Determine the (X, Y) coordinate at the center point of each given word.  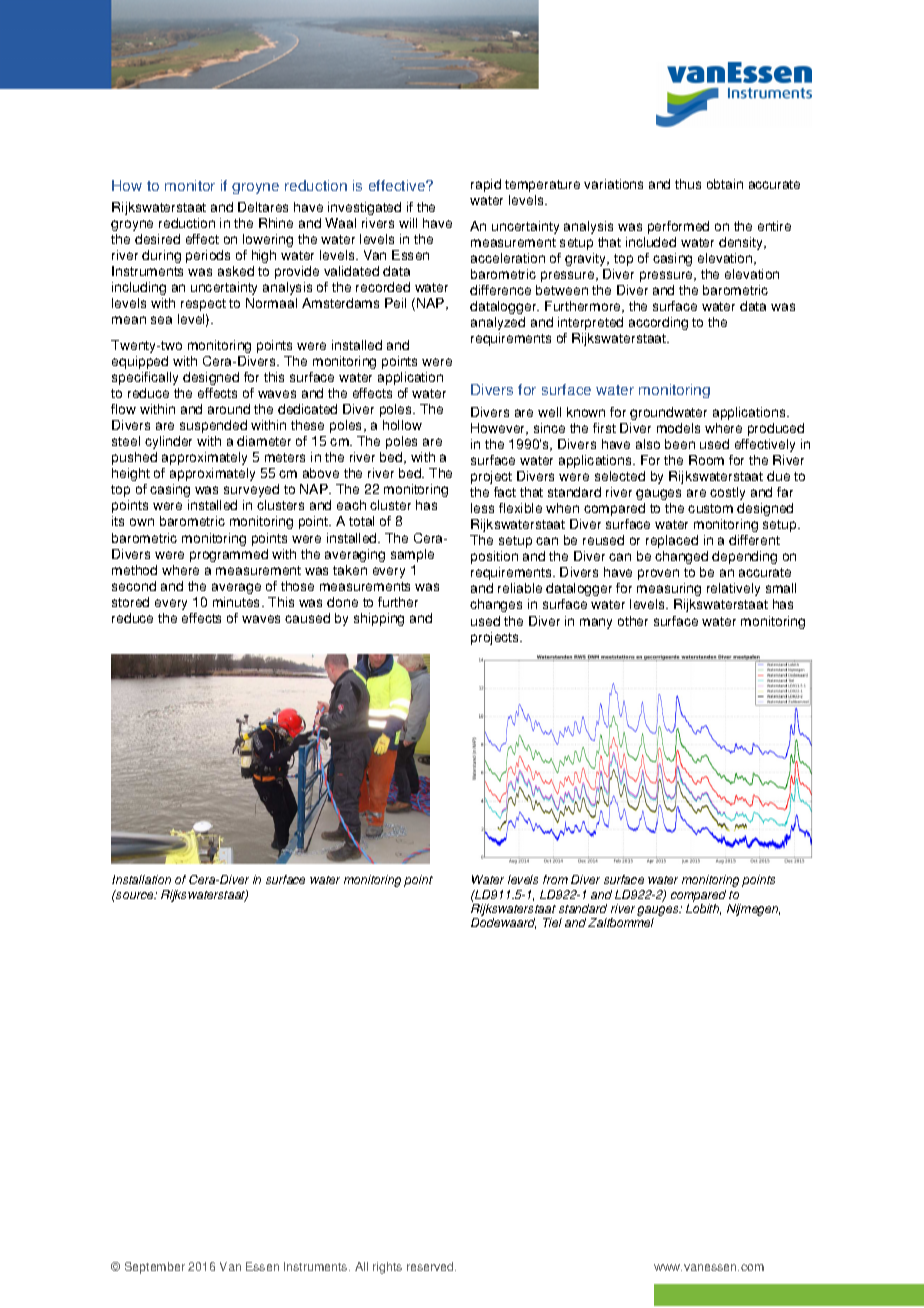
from (555, 879)
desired (157, 239)
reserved (431, 1266)
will (408, 223)
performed (678, 227)
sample (412, 555)
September (155, 1268)
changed (681, 557)
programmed (229, 555)
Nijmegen (753, 910)
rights (387, 1268)
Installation (141, 879)
